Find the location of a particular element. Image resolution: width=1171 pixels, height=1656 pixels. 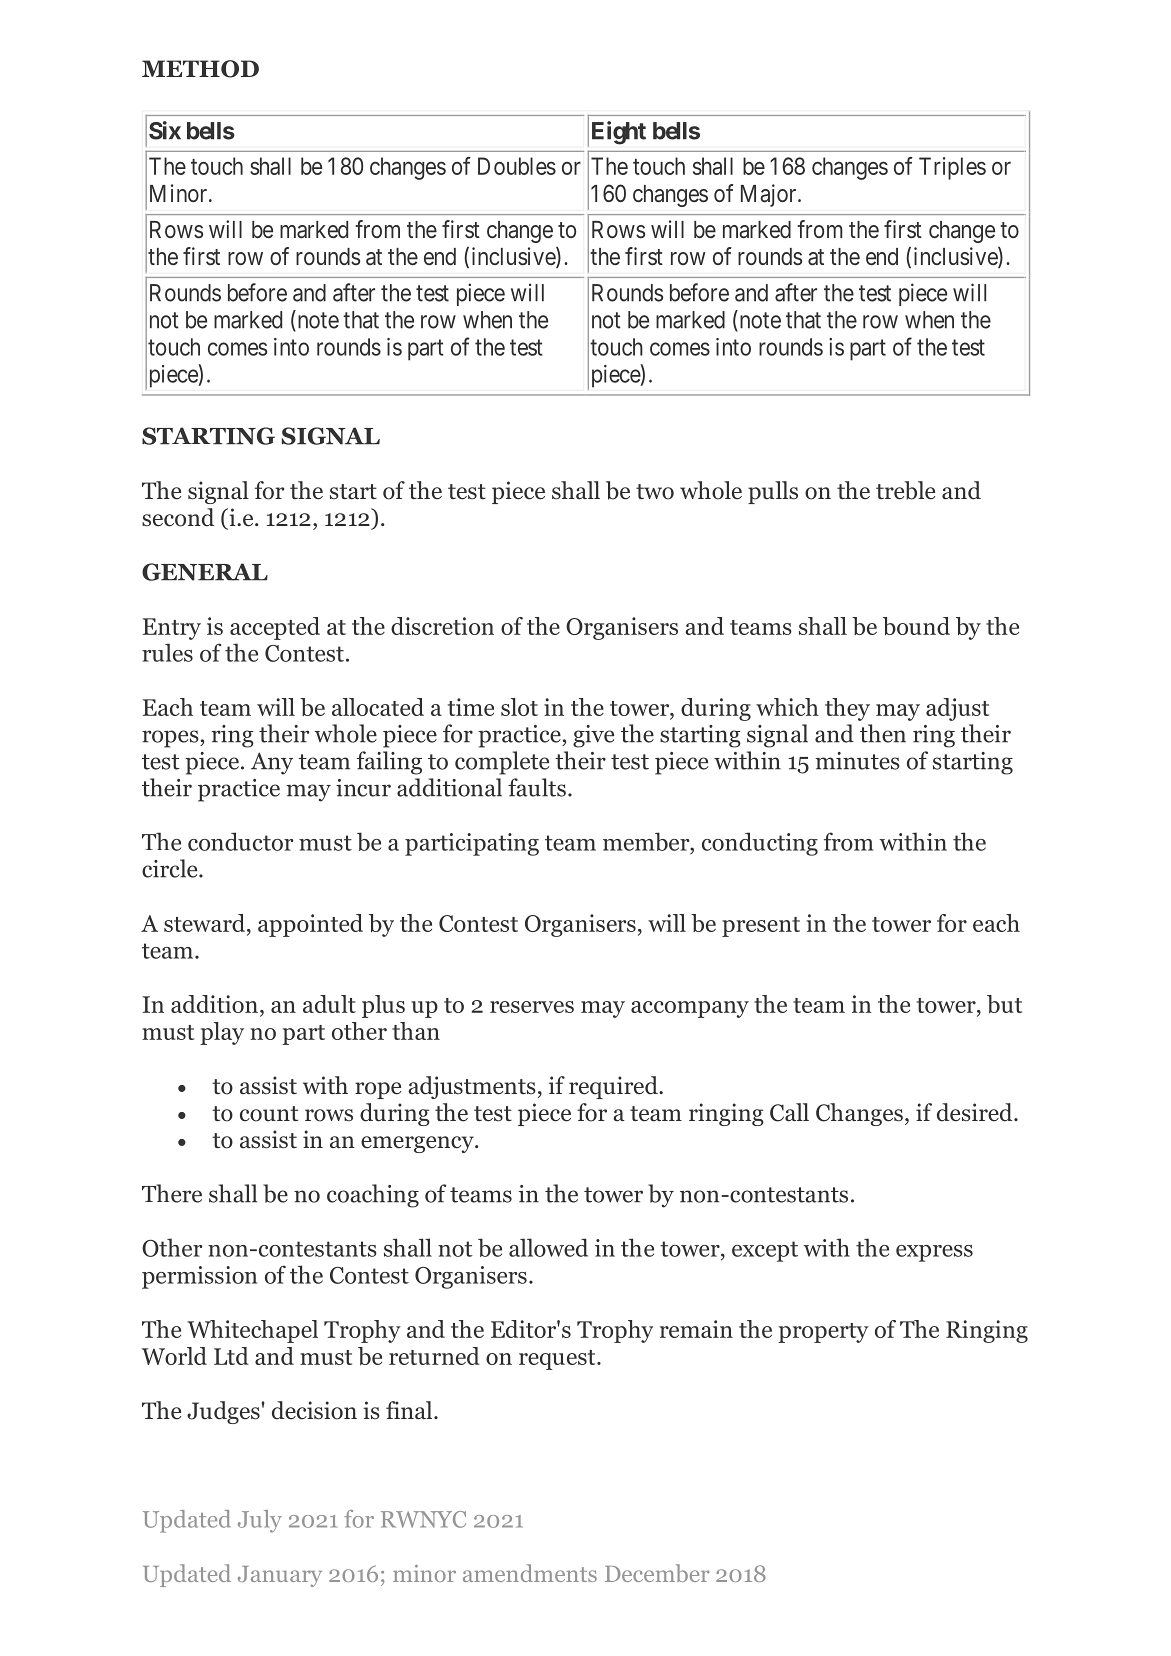

December is located at coordinates (657, 1573).
